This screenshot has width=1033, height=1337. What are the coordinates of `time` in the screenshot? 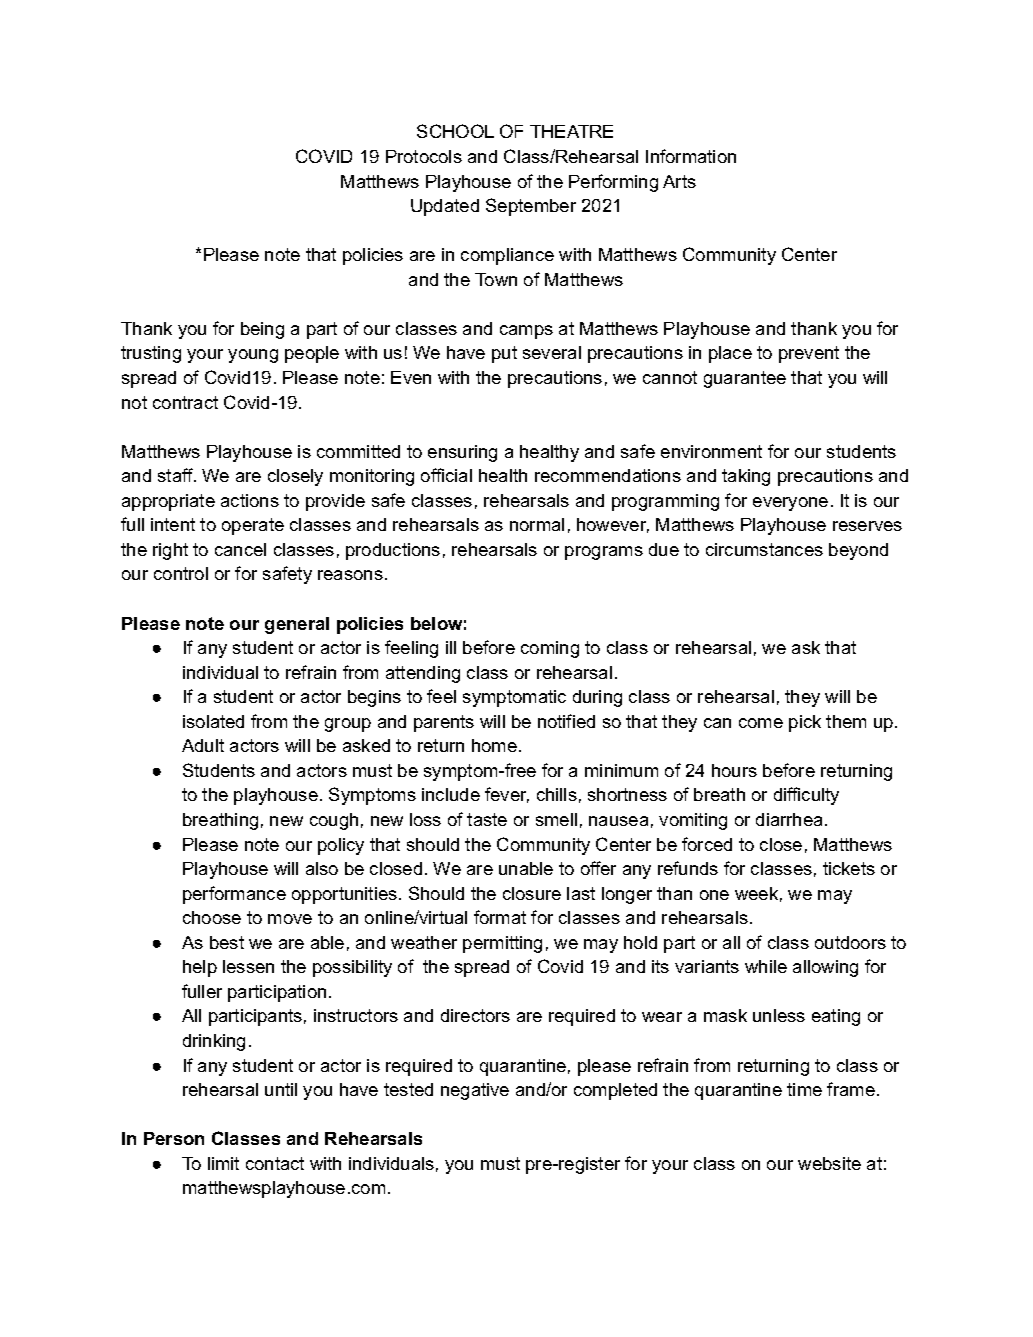 It's located at (804, 1089).
